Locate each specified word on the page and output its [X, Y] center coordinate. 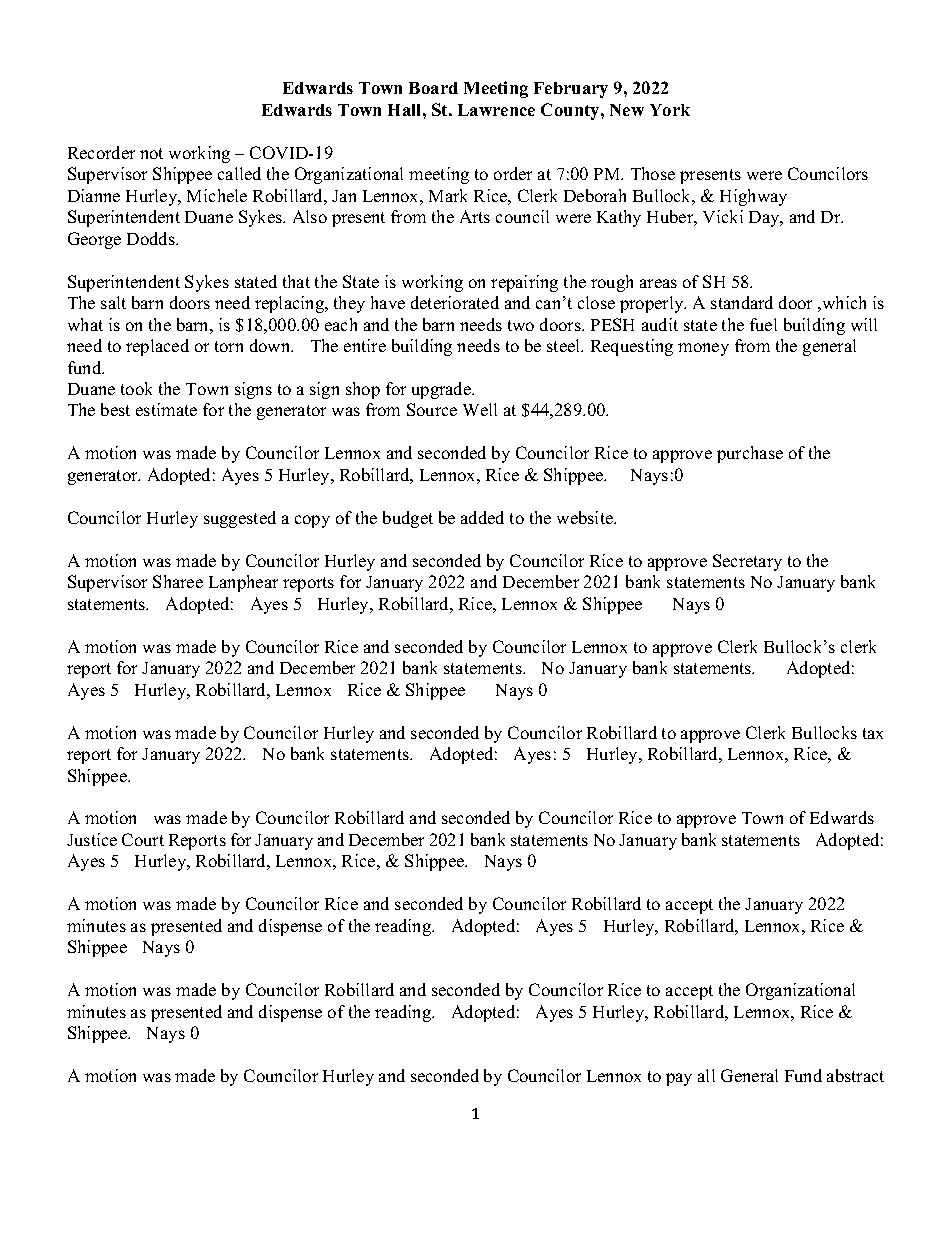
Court [143, 839]
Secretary [747, 562]
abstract [855, 1075]
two [521, 325]
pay [679, 1079]
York [670, 110]
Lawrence [496, 110]
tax [873, 733]
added [482, 517]
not [151, 153]
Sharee [178, 581]
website [586, 517]
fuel [763, 324]
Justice [92, 839]
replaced [157, 347]
